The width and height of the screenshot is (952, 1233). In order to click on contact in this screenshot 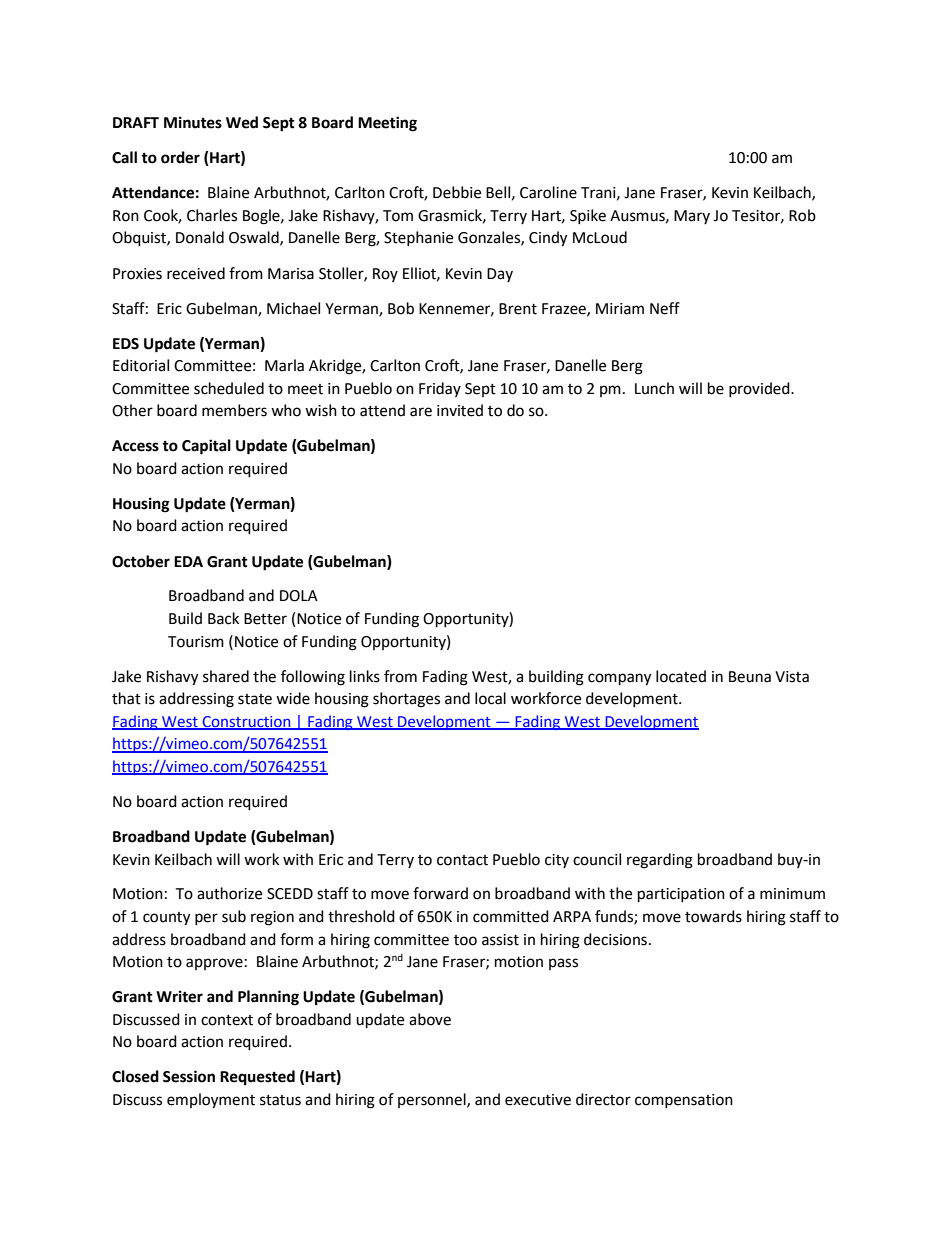, I will do `click(462, 860)`.
